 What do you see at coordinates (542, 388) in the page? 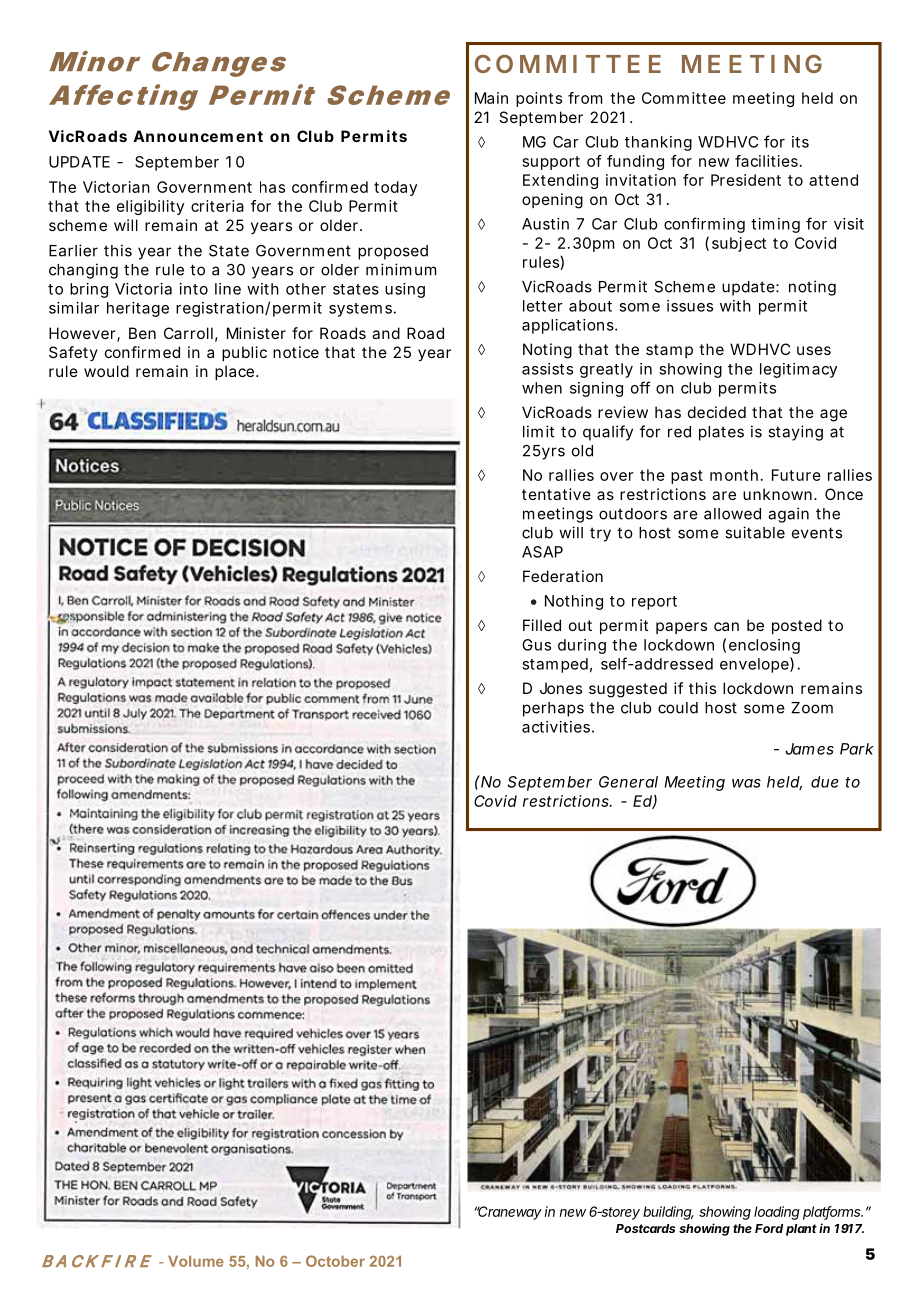
I see `when` at bounding box center [542, 388].
